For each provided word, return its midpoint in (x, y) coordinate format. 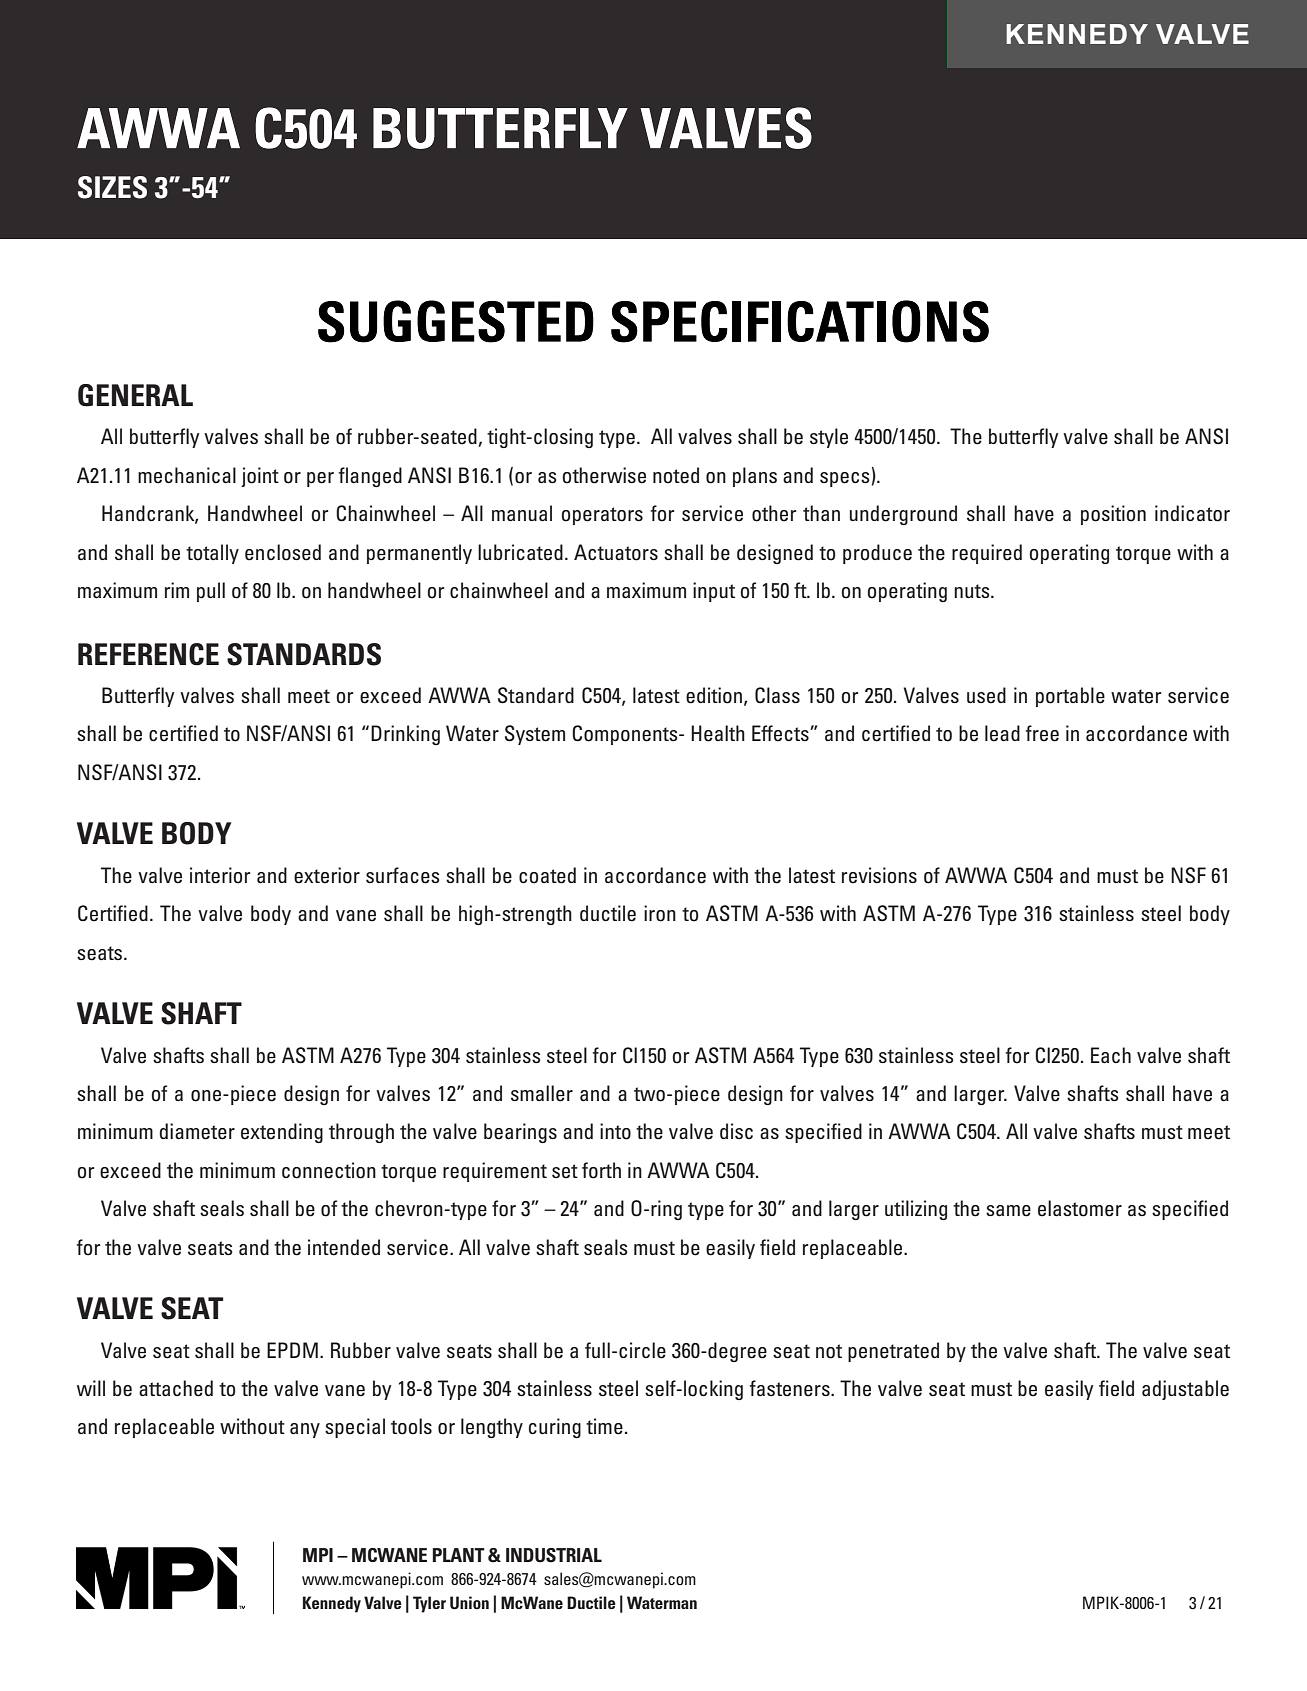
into (615, 1131)
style (829, 438)
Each (1111, 1055)
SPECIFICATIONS (800, 321)
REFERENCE (148, 654)
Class (777, 695)
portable (1070, 697)
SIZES (112, 187)
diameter (197, 1131)
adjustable (1185, 1390)
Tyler (429, 1604)
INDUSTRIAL (554, 1555)
